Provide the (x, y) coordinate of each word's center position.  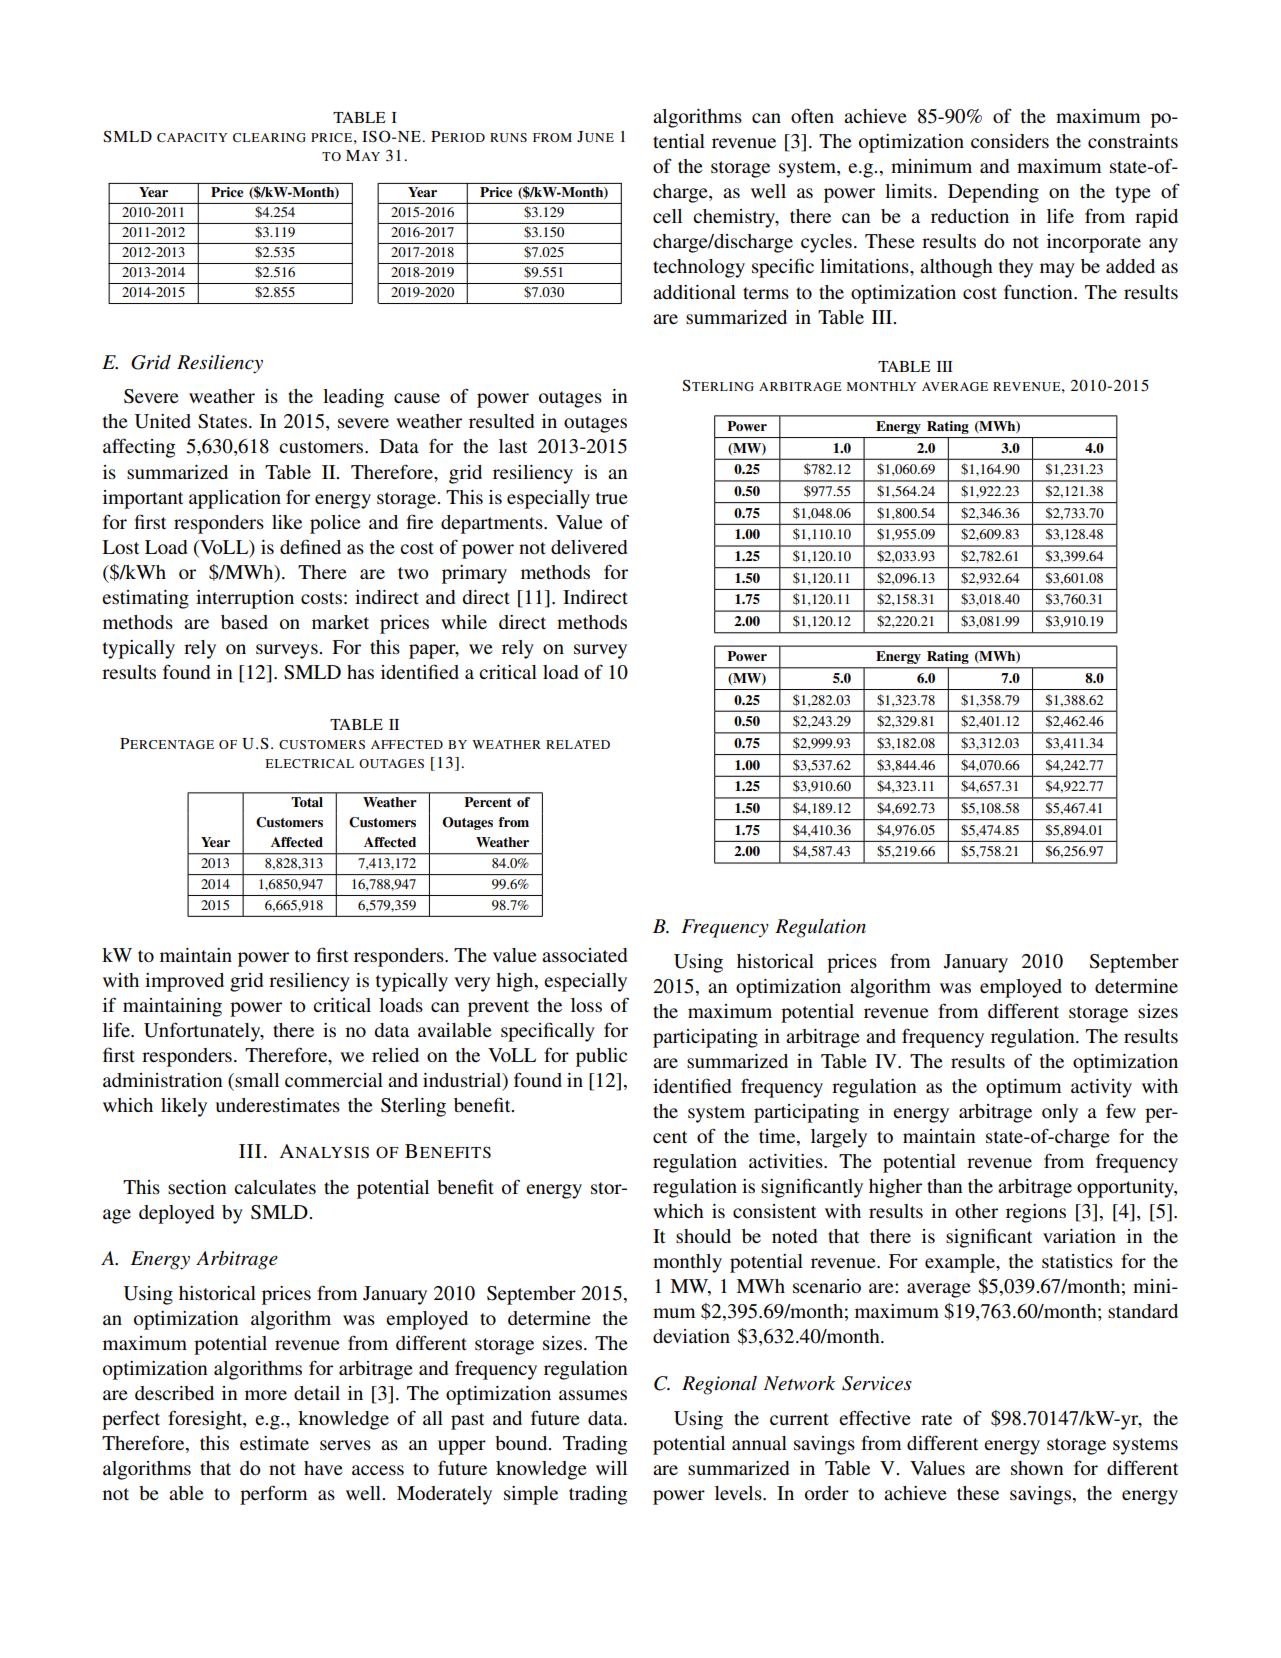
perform (274, 1495)
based (244, 622)
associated (584, 955)
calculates (275, 1187)
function (1039, 291)
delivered (589, 547)
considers (1010, 141)
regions (1036, 1213)
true (612, 498)
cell (667, 216)
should (703, 1236)
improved (184, 982)
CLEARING (269, 137)
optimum (1024, 1088)
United (163, 421)
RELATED (578, 744)
